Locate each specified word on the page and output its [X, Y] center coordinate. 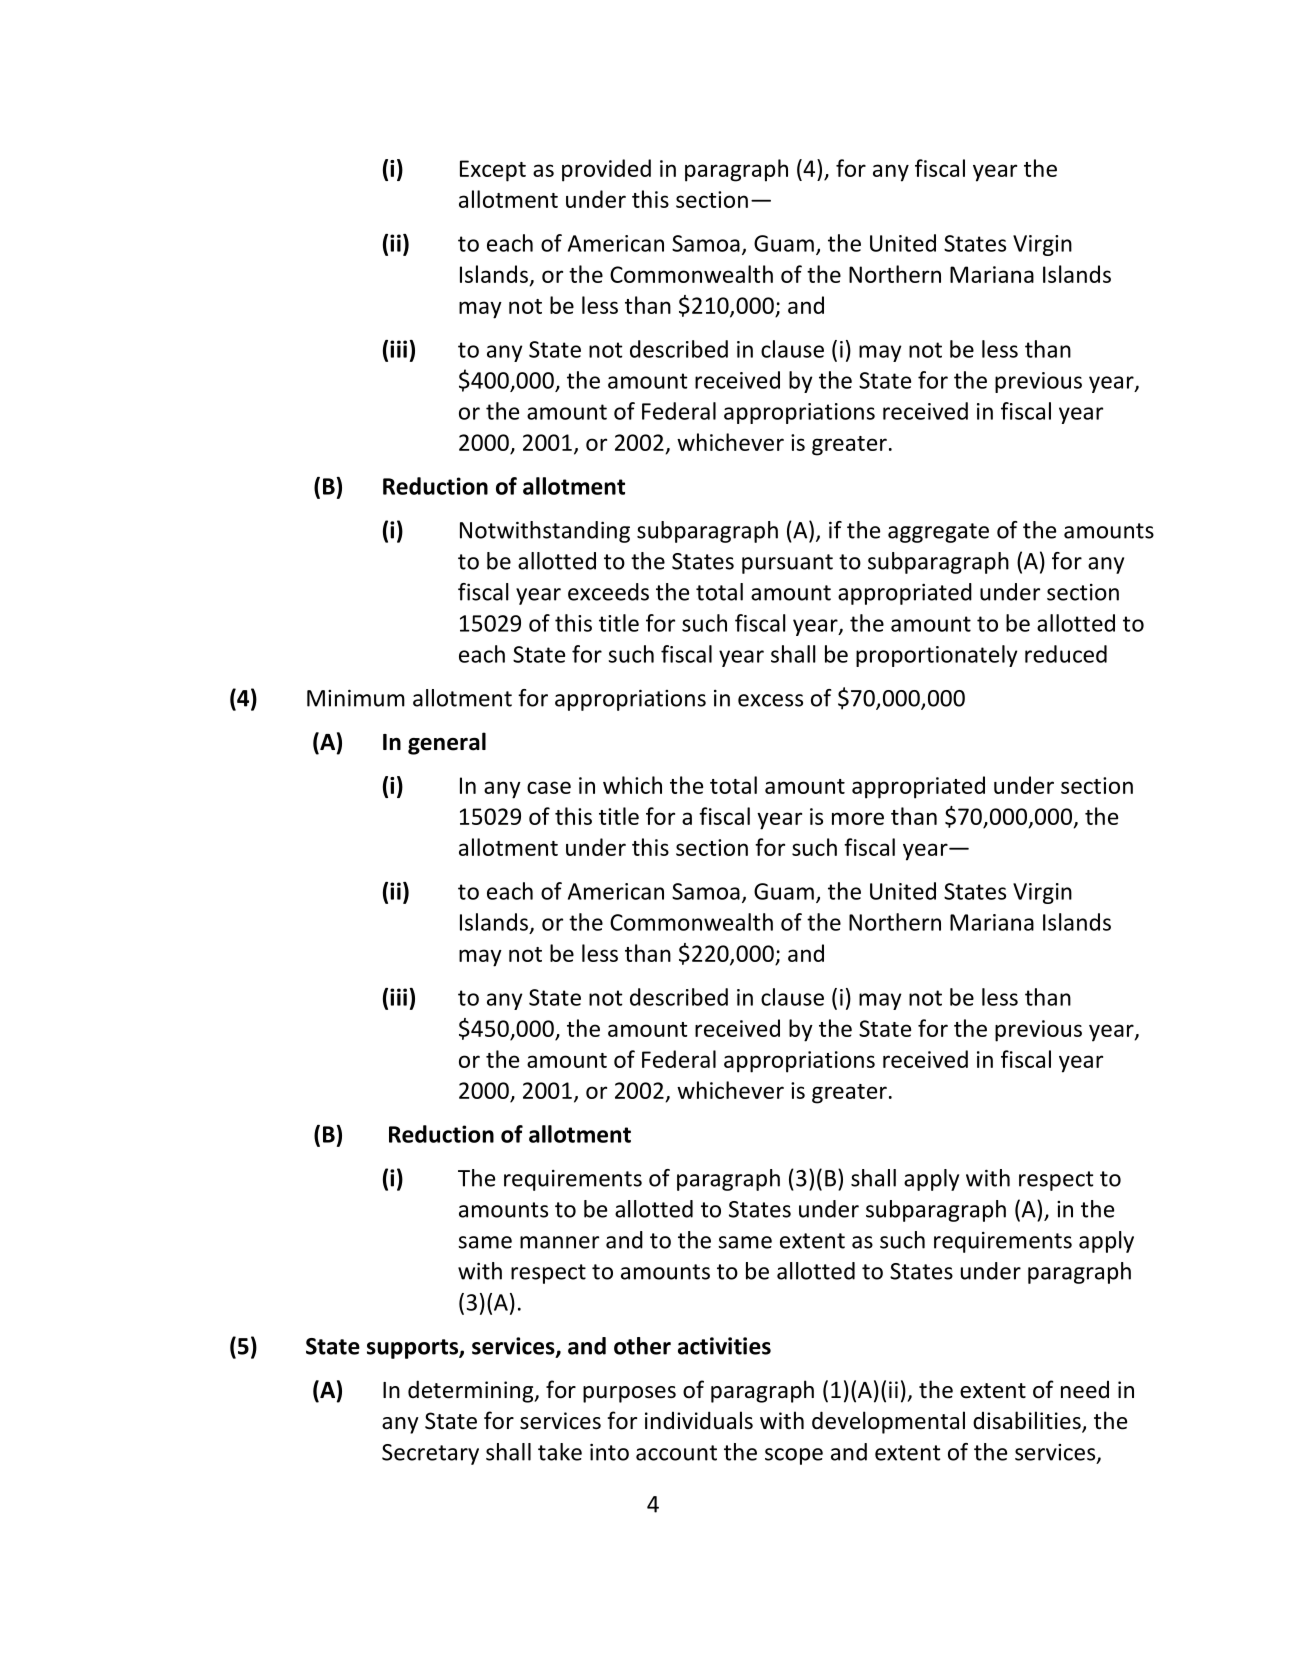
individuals [699, 1420]
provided [606, 170]
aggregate [938, 533]
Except [493, 171]
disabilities [1028, 1421]
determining [472, 1391]
